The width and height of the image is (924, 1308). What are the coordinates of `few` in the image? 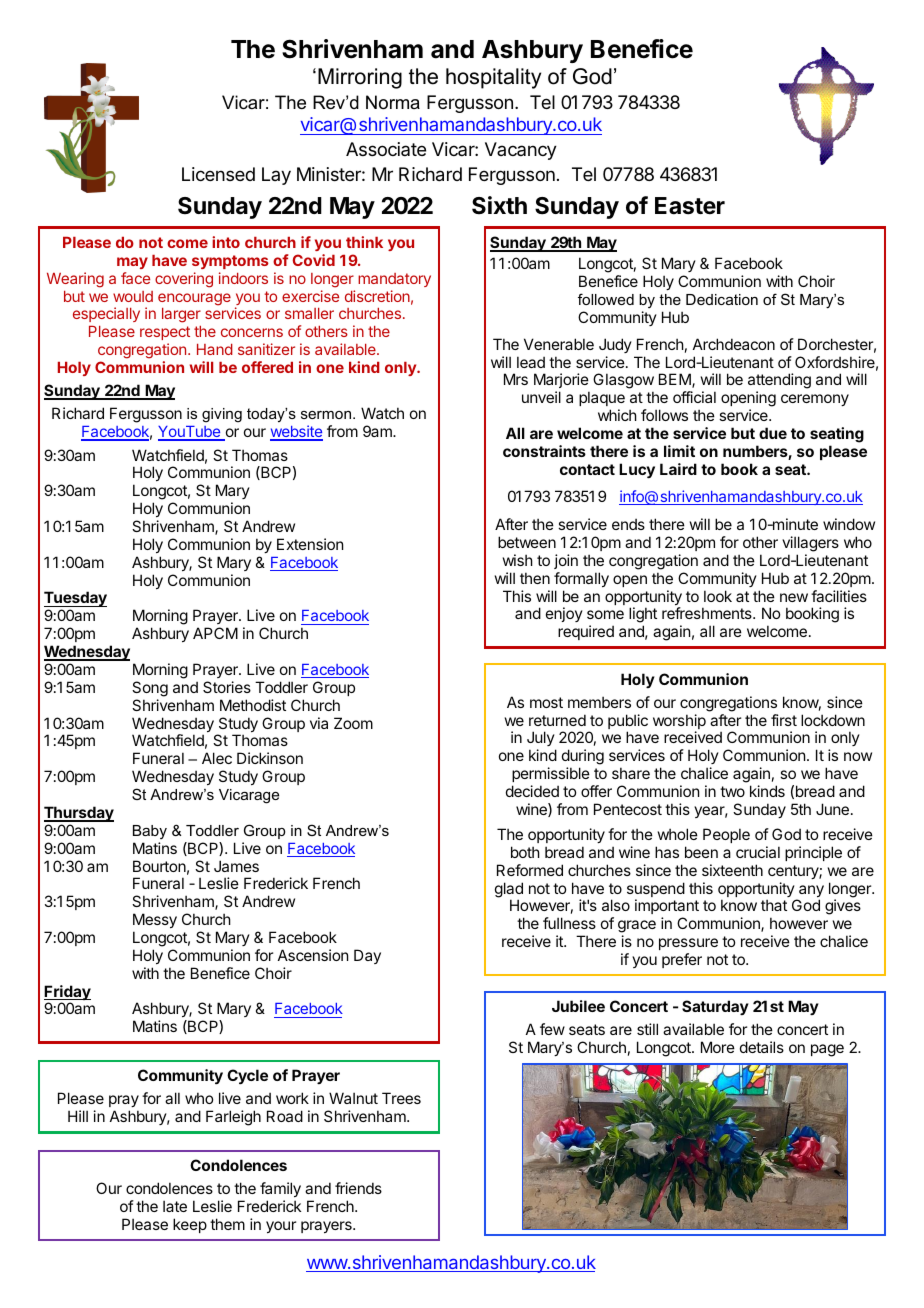 It's located at (552, 1029).
